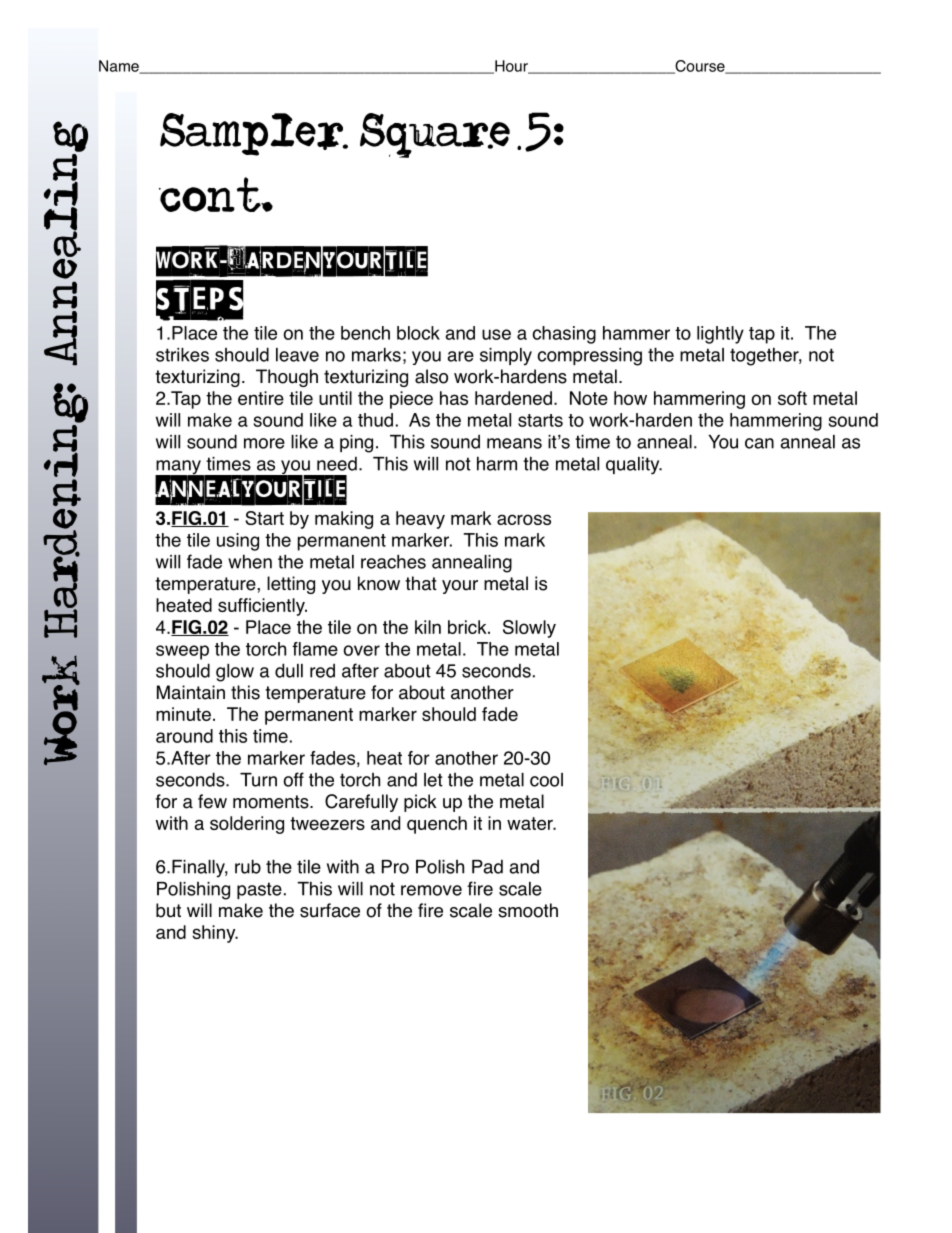 The width and height of the screenshot is (952, 1233). What do you see at coordinates (720, 335) in the screenshot?
I see `lightly` at bounding box center [720, 335].
